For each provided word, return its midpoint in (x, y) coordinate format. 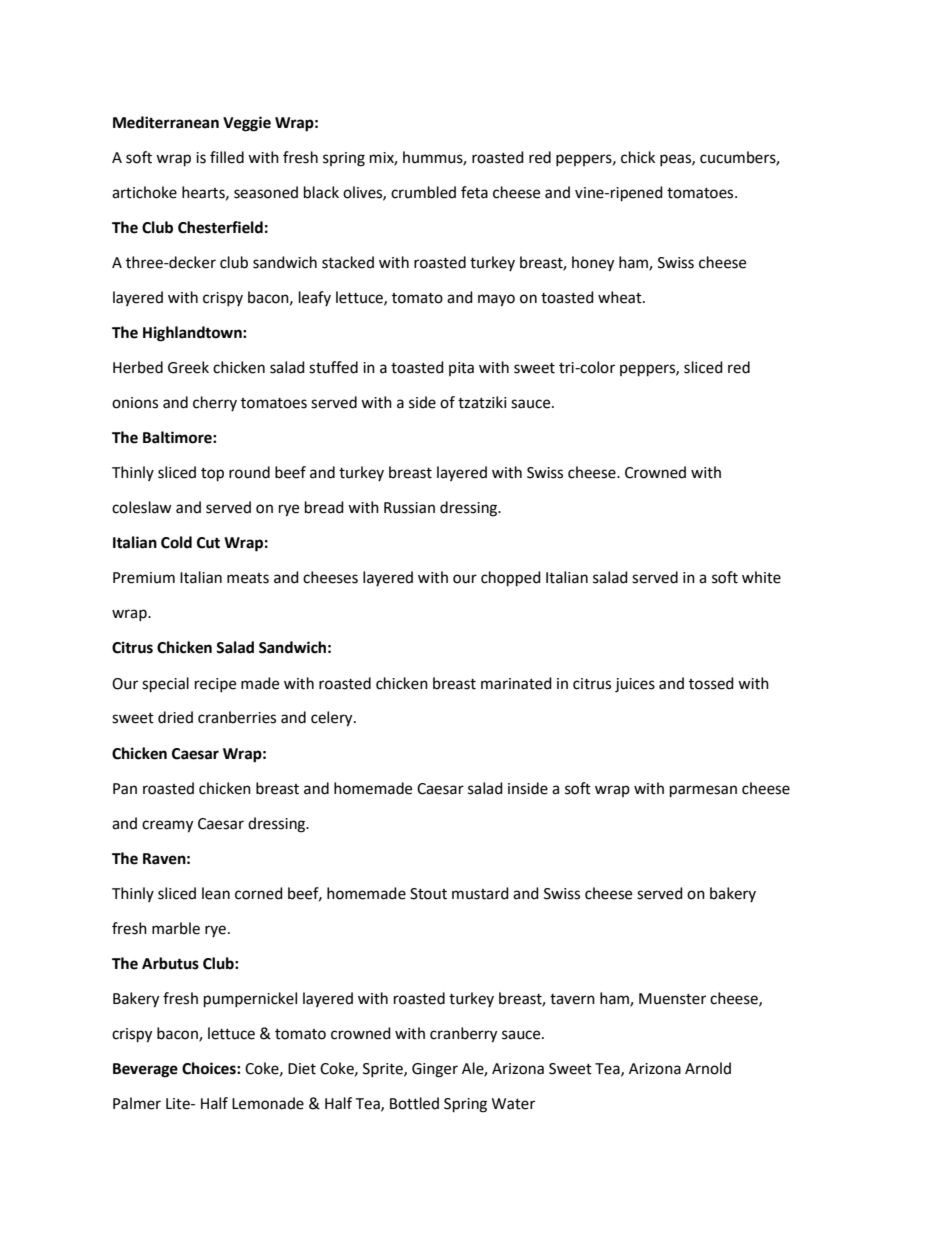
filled (227, 157)
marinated (516, 683)
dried (175, 717)
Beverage (145, 1070)
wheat (621, 297)
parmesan (703, 791)
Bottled (414, 1103)
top (212, 475)
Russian (409, 508)
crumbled (423, 192)
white (761, 577)
